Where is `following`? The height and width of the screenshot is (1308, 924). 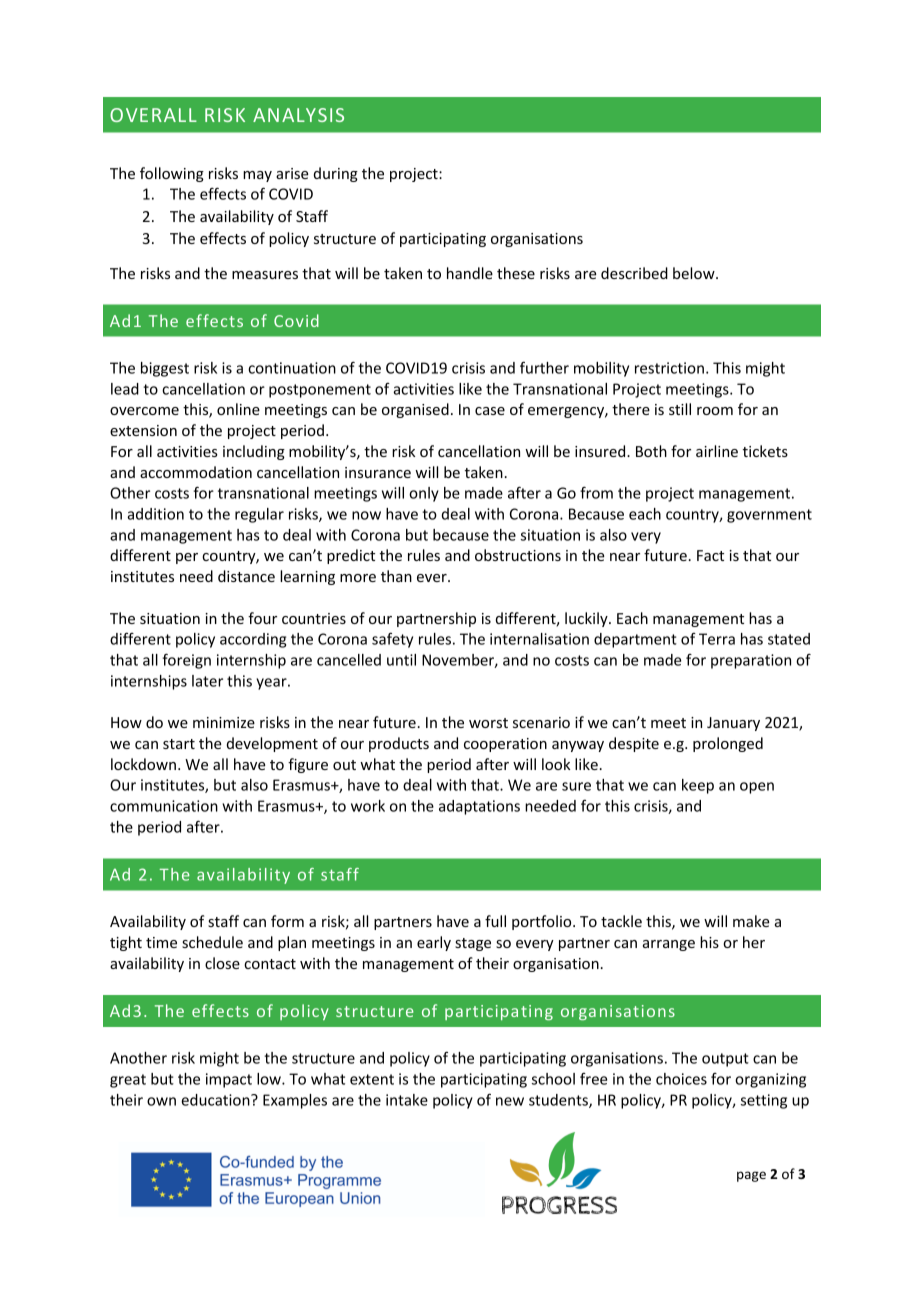
following is located at coordinates (172, 174).
